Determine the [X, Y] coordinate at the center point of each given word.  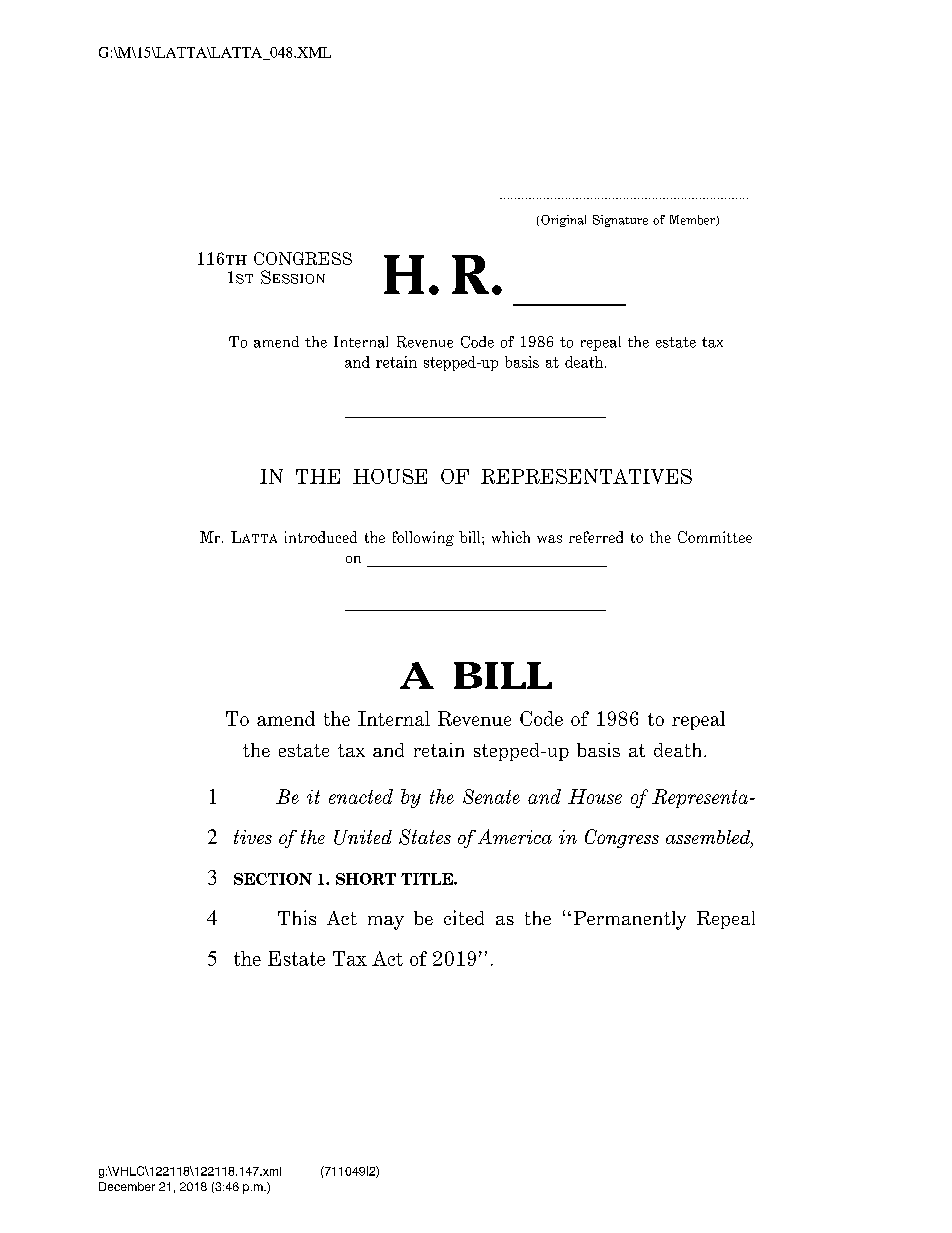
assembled [709, 838]
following [423, 538]
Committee [715, 537]
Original [563, 221]
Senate [491, 796]
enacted [361, 796]
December [127, 1186]
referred [596, 537]
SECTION [273, 879]
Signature [620, 221]
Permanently [628, 920]
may [386, 923]
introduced [321, 537]
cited [464, 917]
